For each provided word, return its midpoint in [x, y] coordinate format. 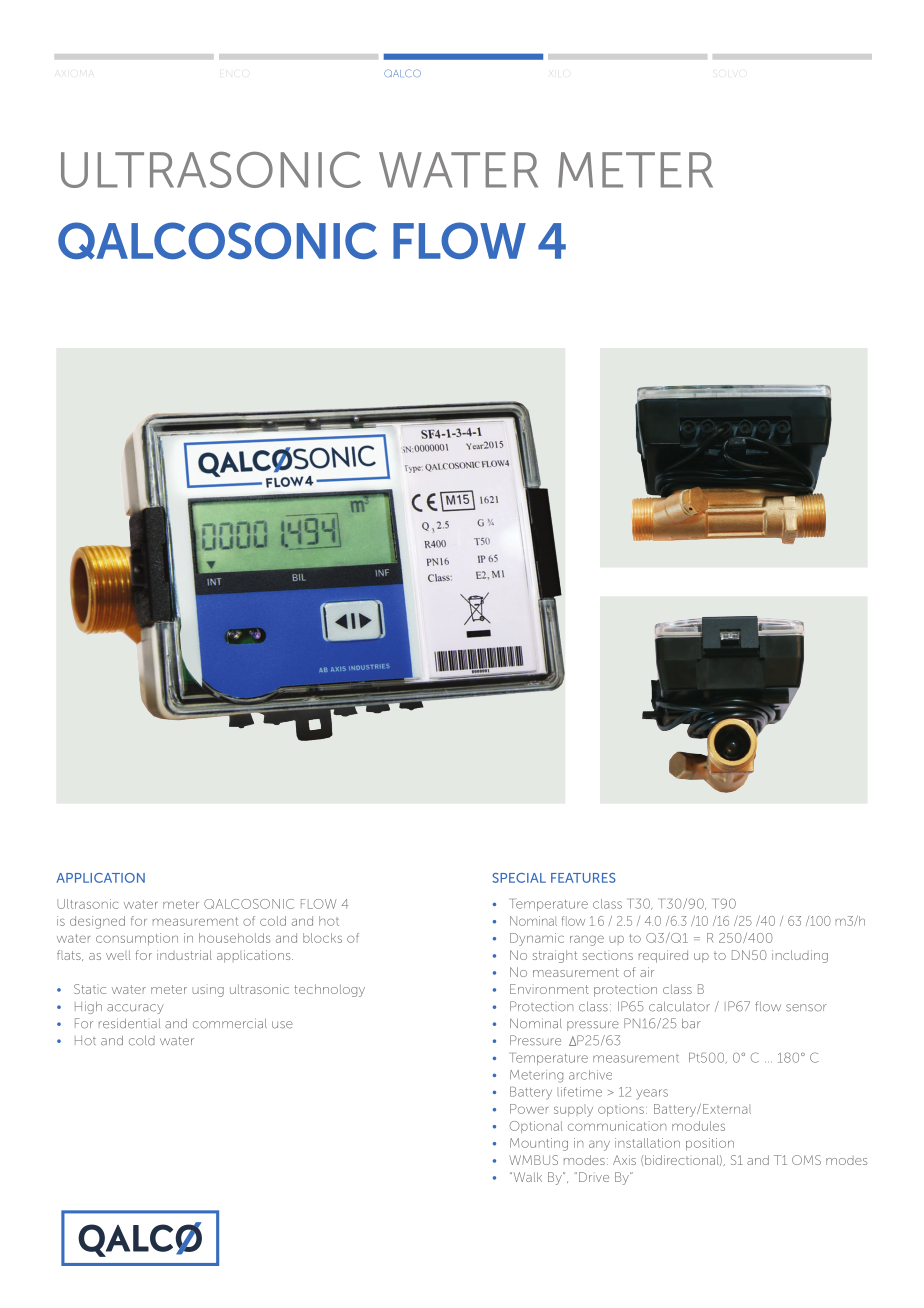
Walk [526, 1177]
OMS [806, 1160]
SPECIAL [519, 878]
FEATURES [583, 878]
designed [97, 922]
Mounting [539, 1144]
